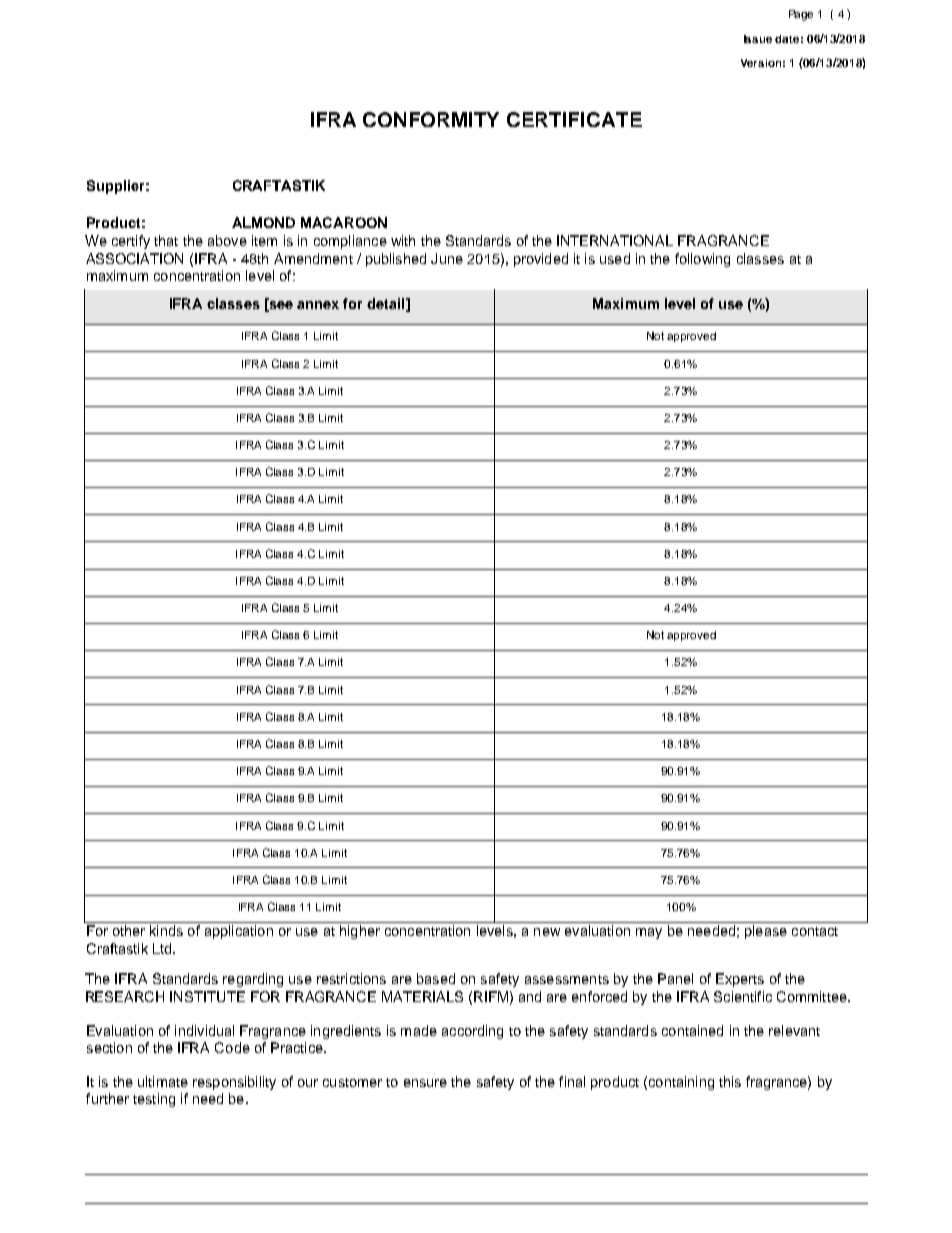 The width and height of the screenshot is (952, 1233). What do you see at coordinates (758, 39) in the screenshot?
I see `Issue` at bounding box center [758, 39].
